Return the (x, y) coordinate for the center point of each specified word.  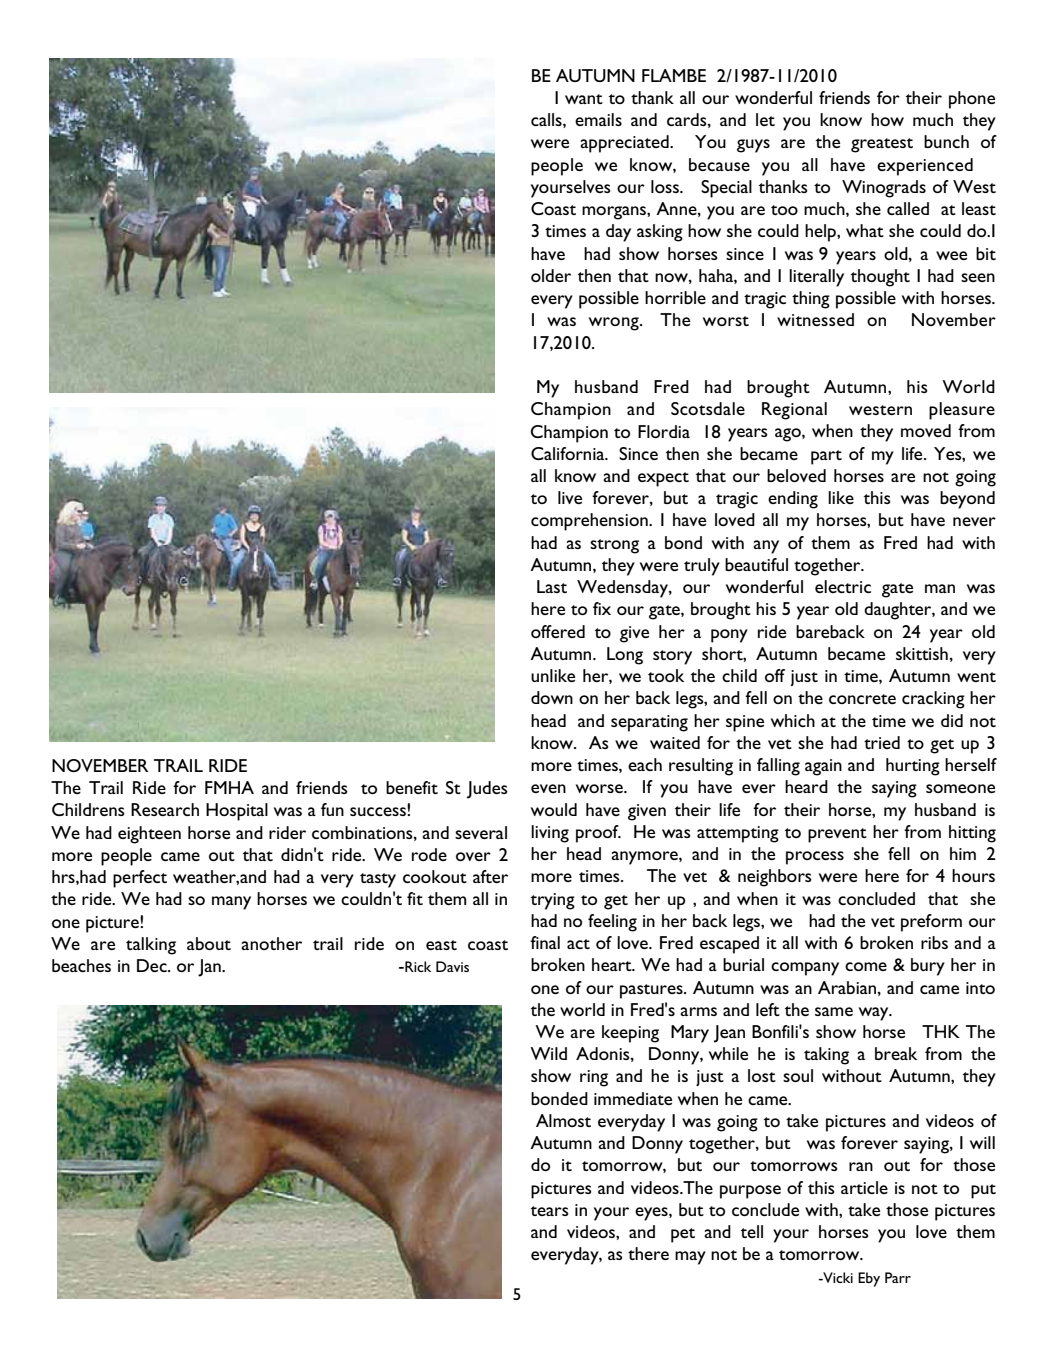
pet (683, 1235)
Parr (898, 1277)
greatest (882, 145)
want (584, 99)
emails (598, 119)
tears (550, 1211)
